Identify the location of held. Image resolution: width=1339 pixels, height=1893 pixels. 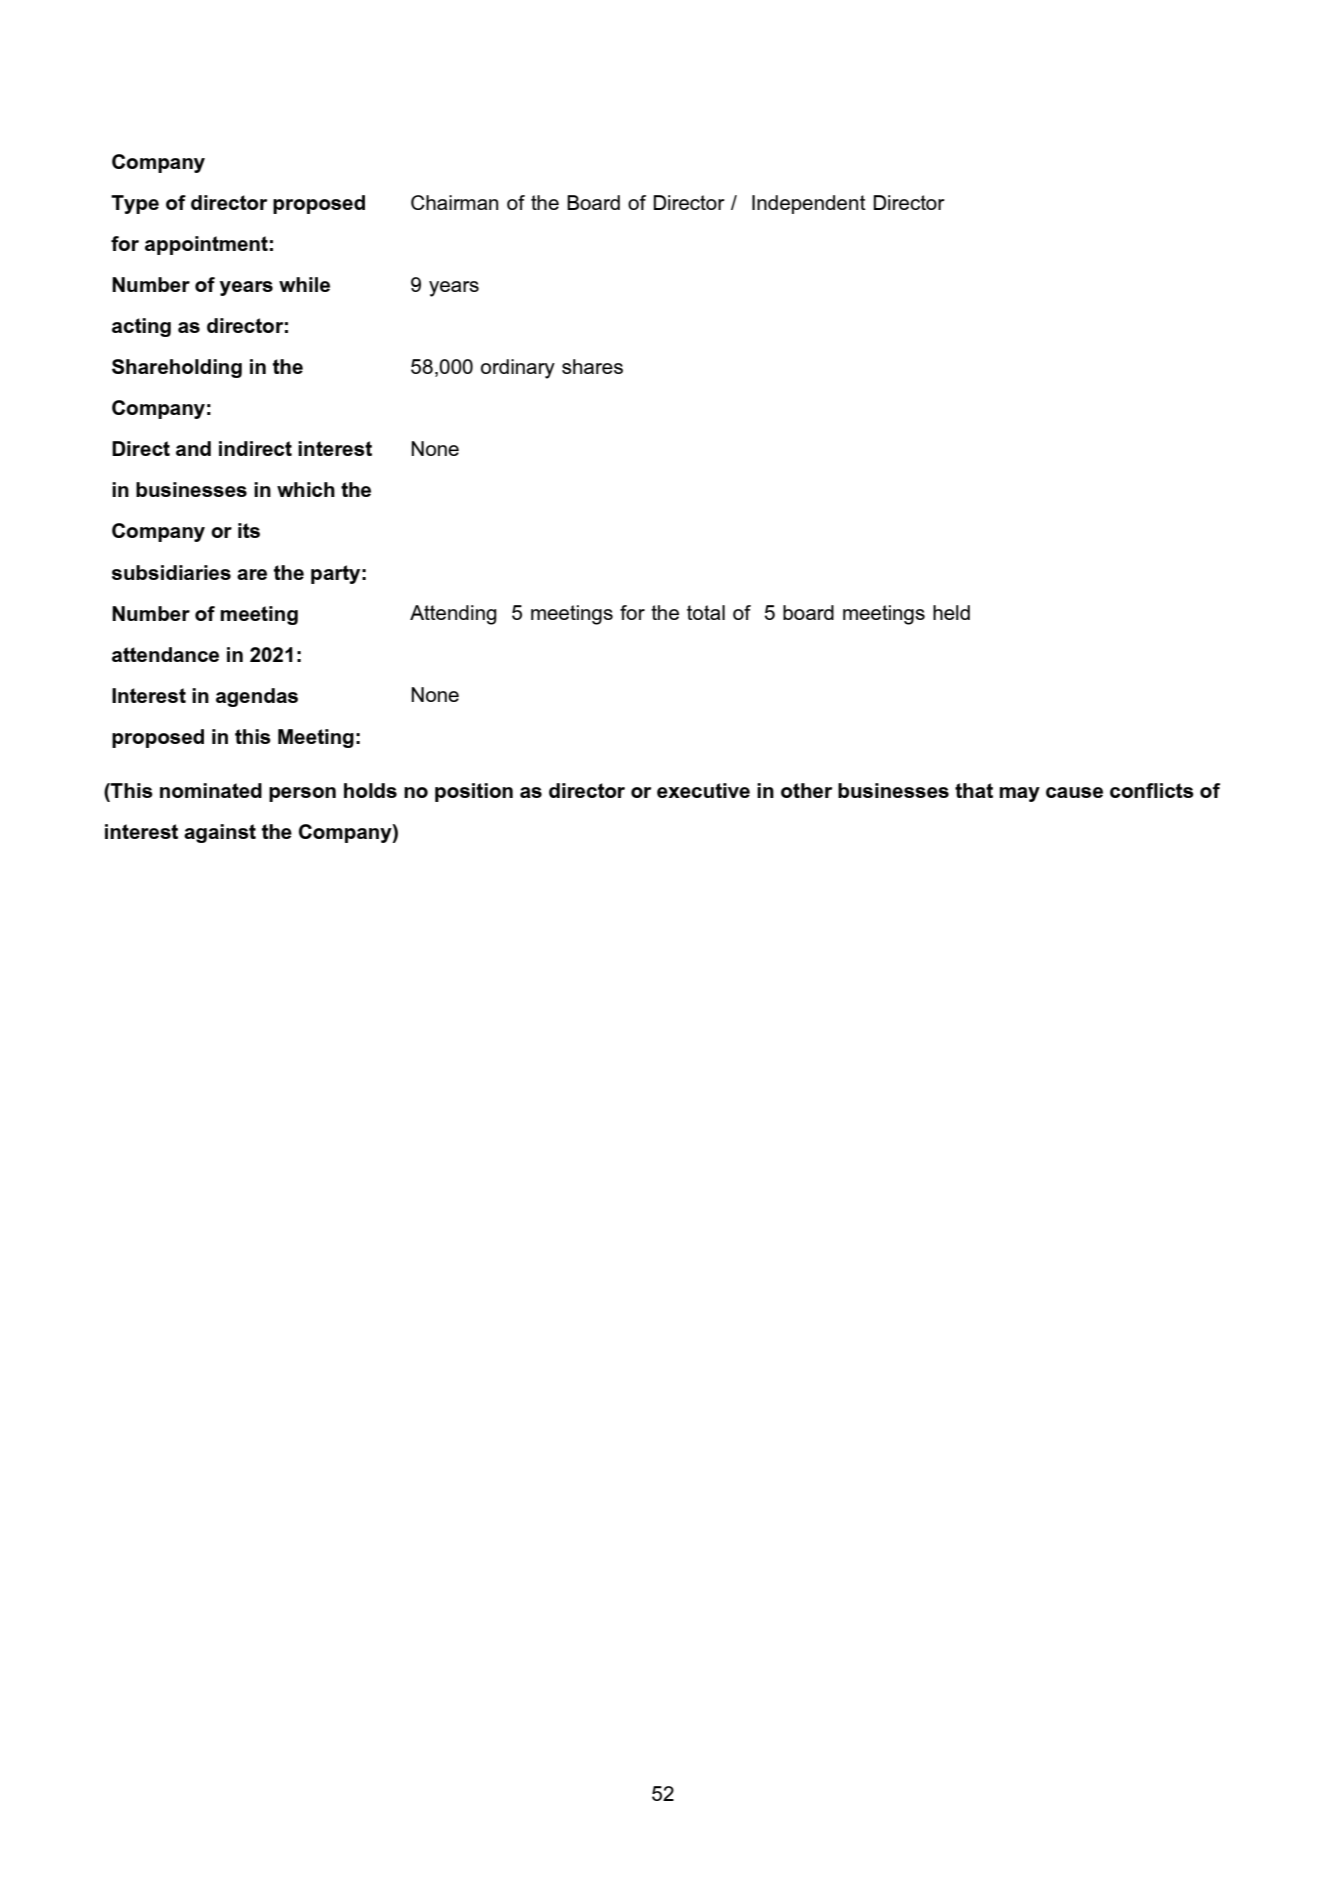
(951, 612).
